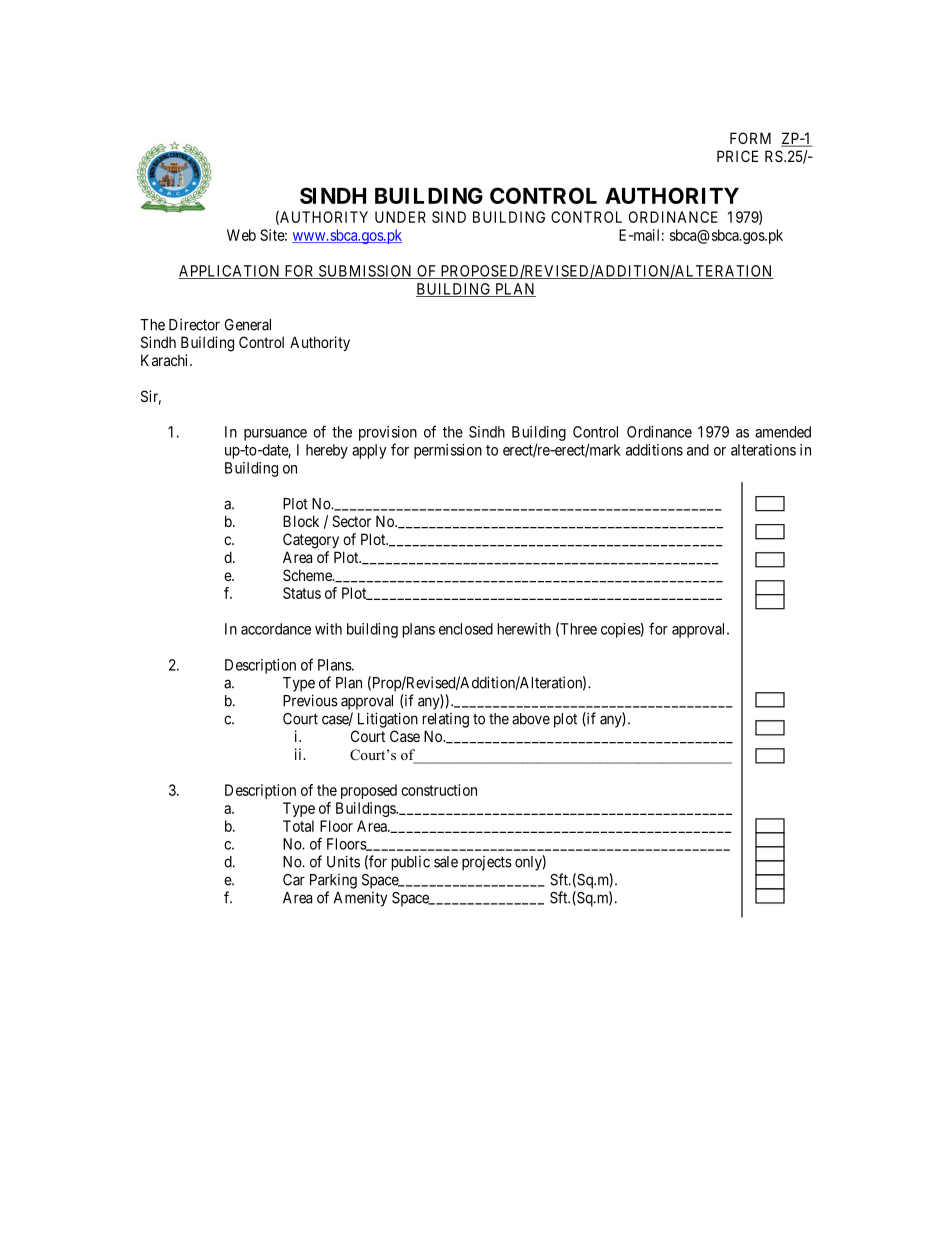 Image resolution: width=952 pixels, height=1233 pixels. I want to click on UNDER, so click(400, 217).
